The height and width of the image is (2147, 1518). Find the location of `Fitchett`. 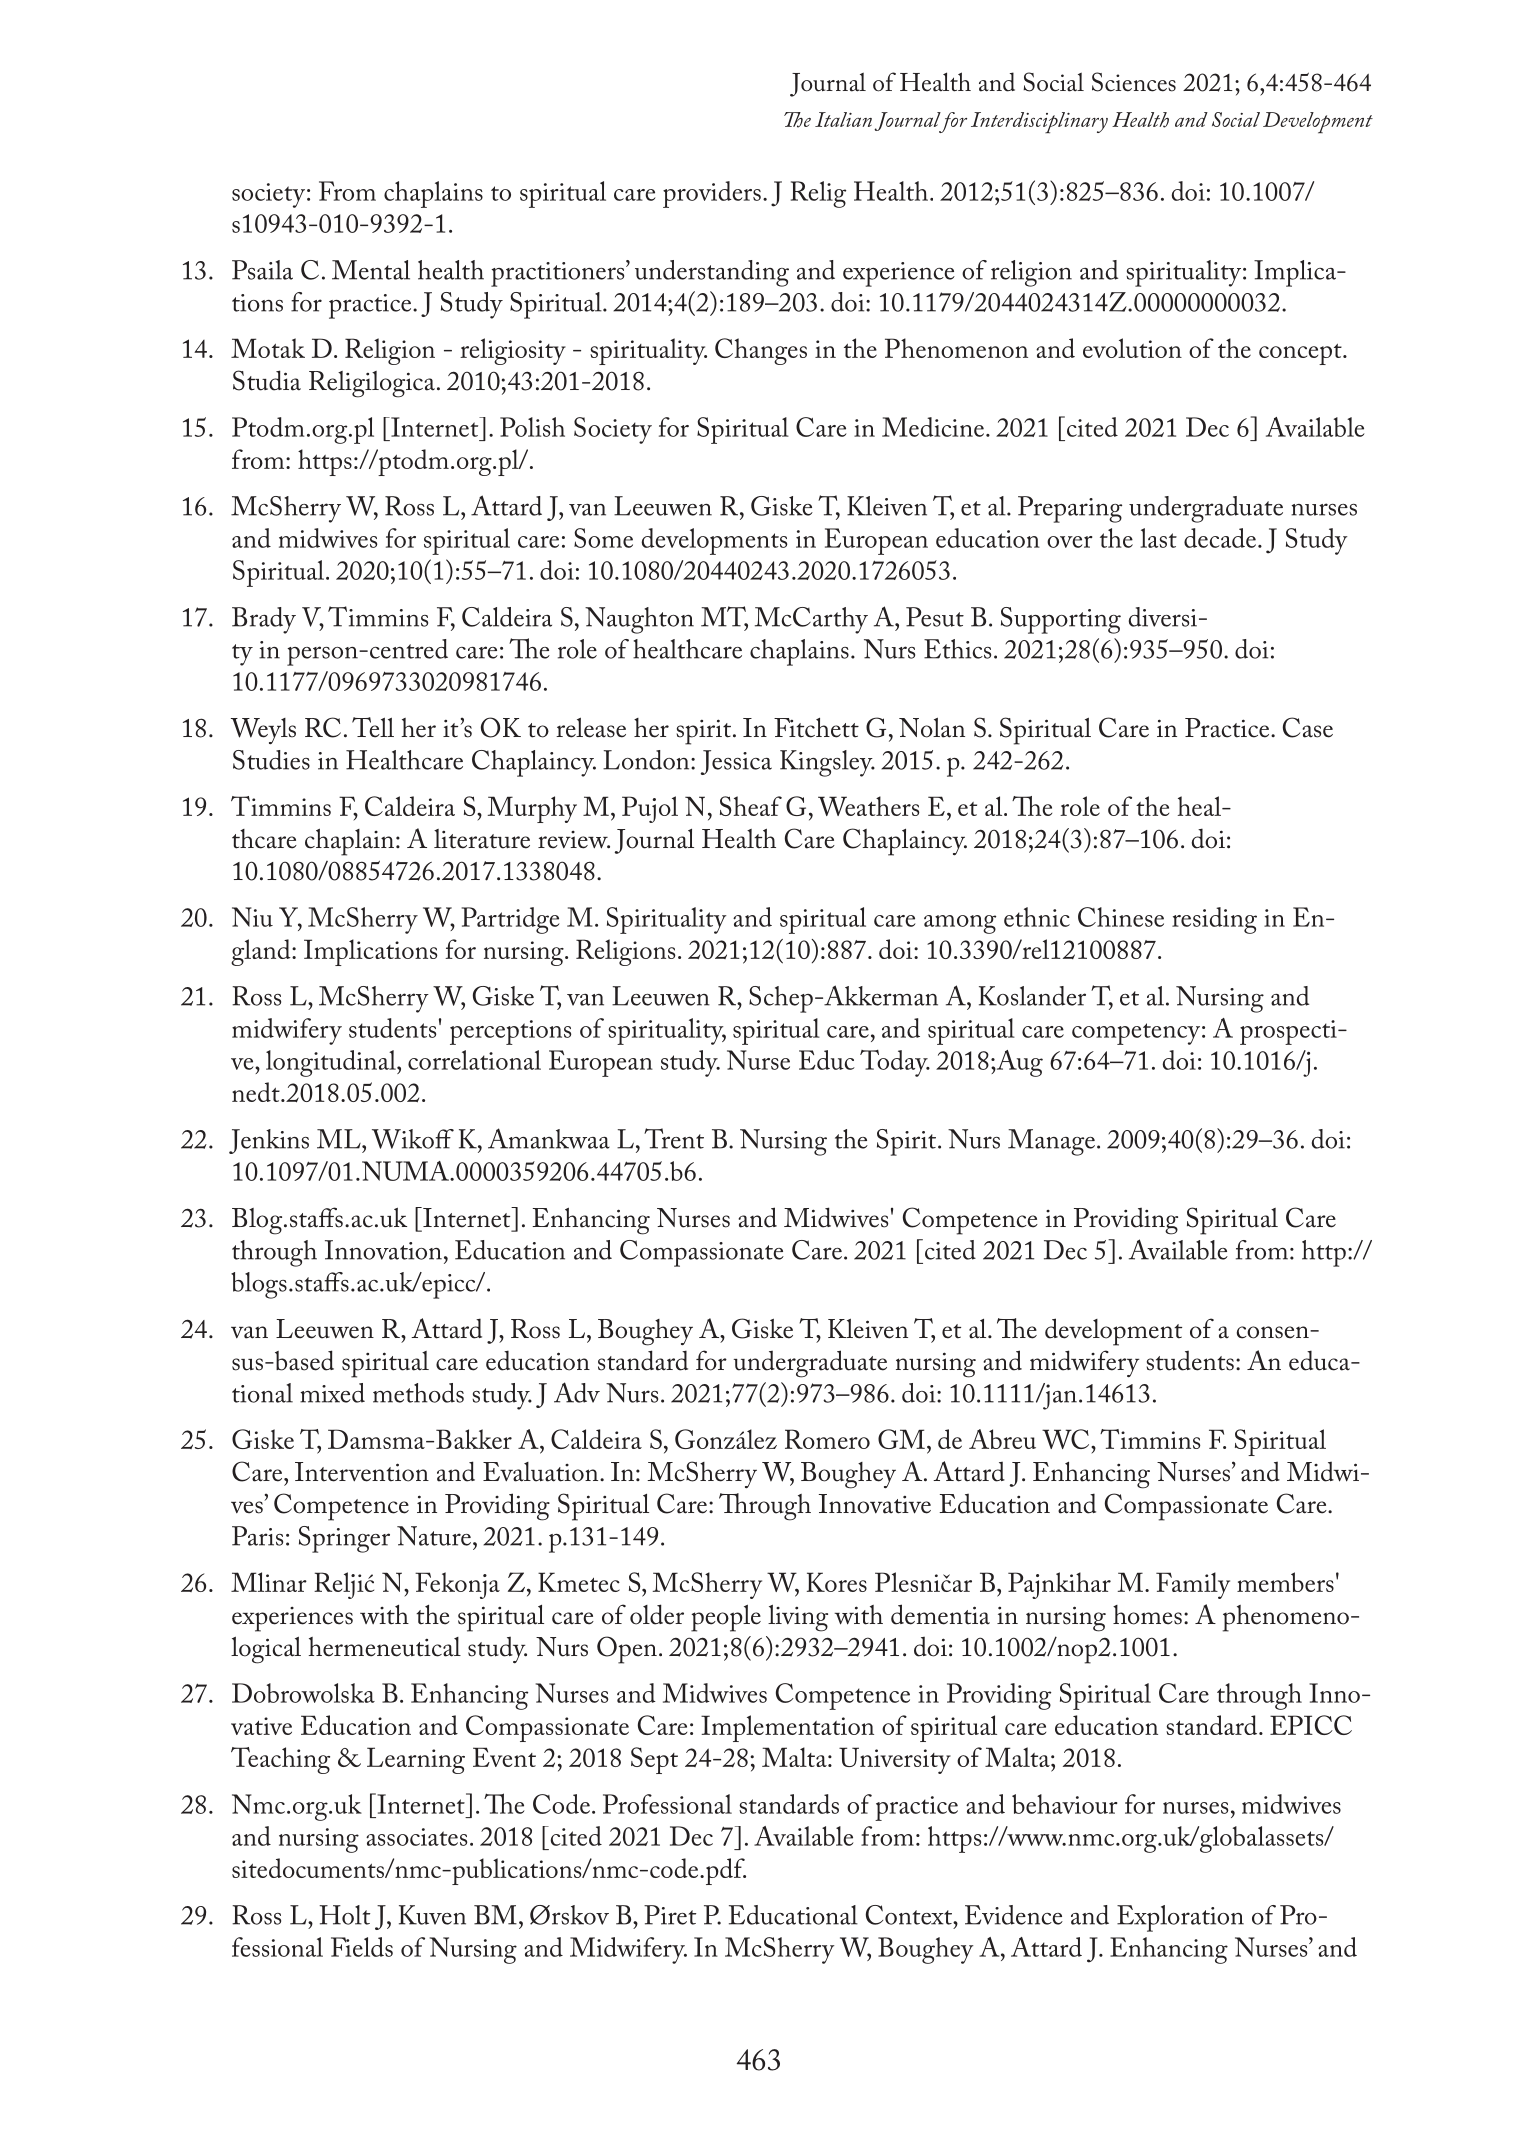

Fitchett is located at coordinates (816, 728).
